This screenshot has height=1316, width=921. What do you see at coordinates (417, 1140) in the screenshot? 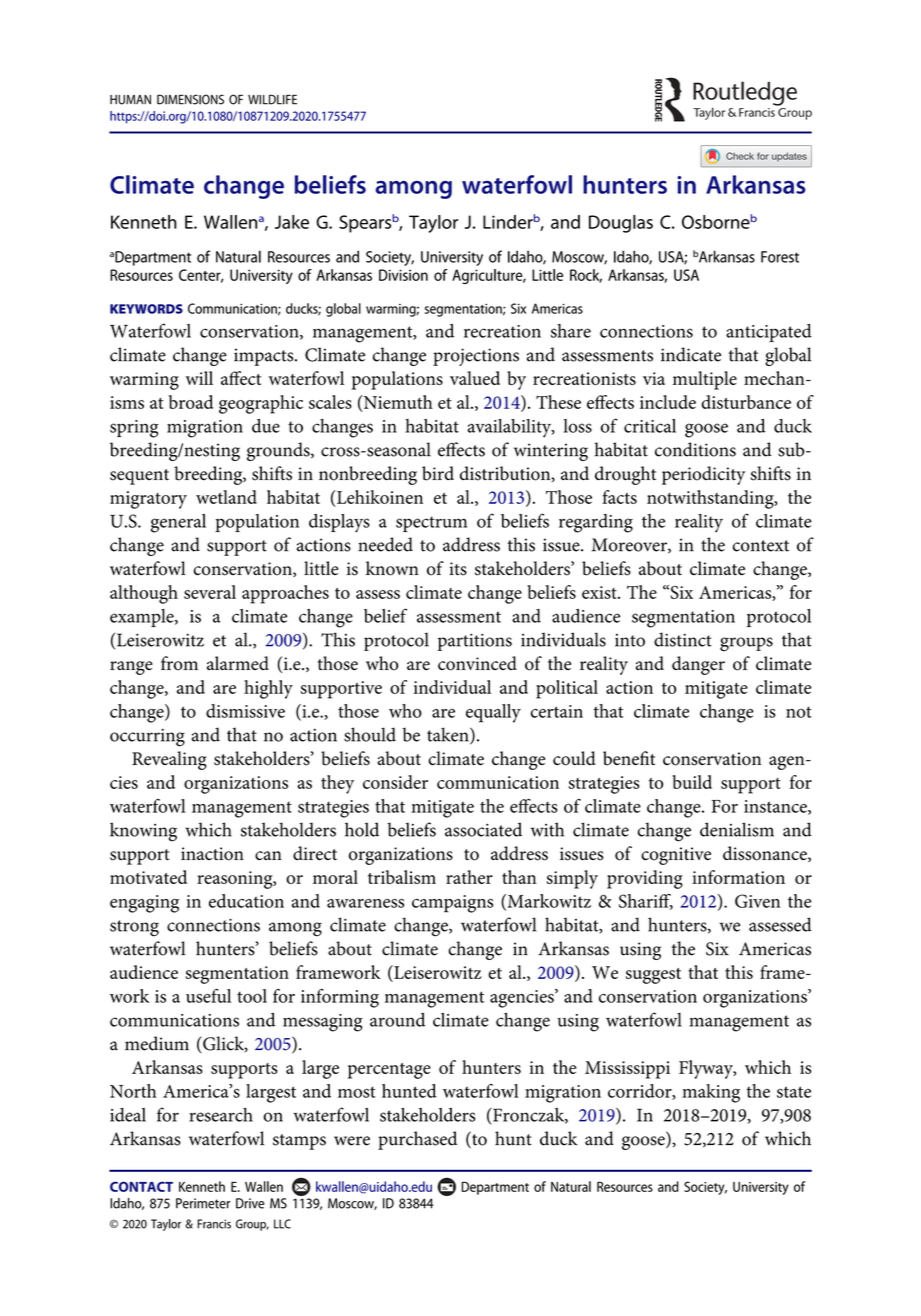
I see `purchased` at bounding box center [417, 1140].
